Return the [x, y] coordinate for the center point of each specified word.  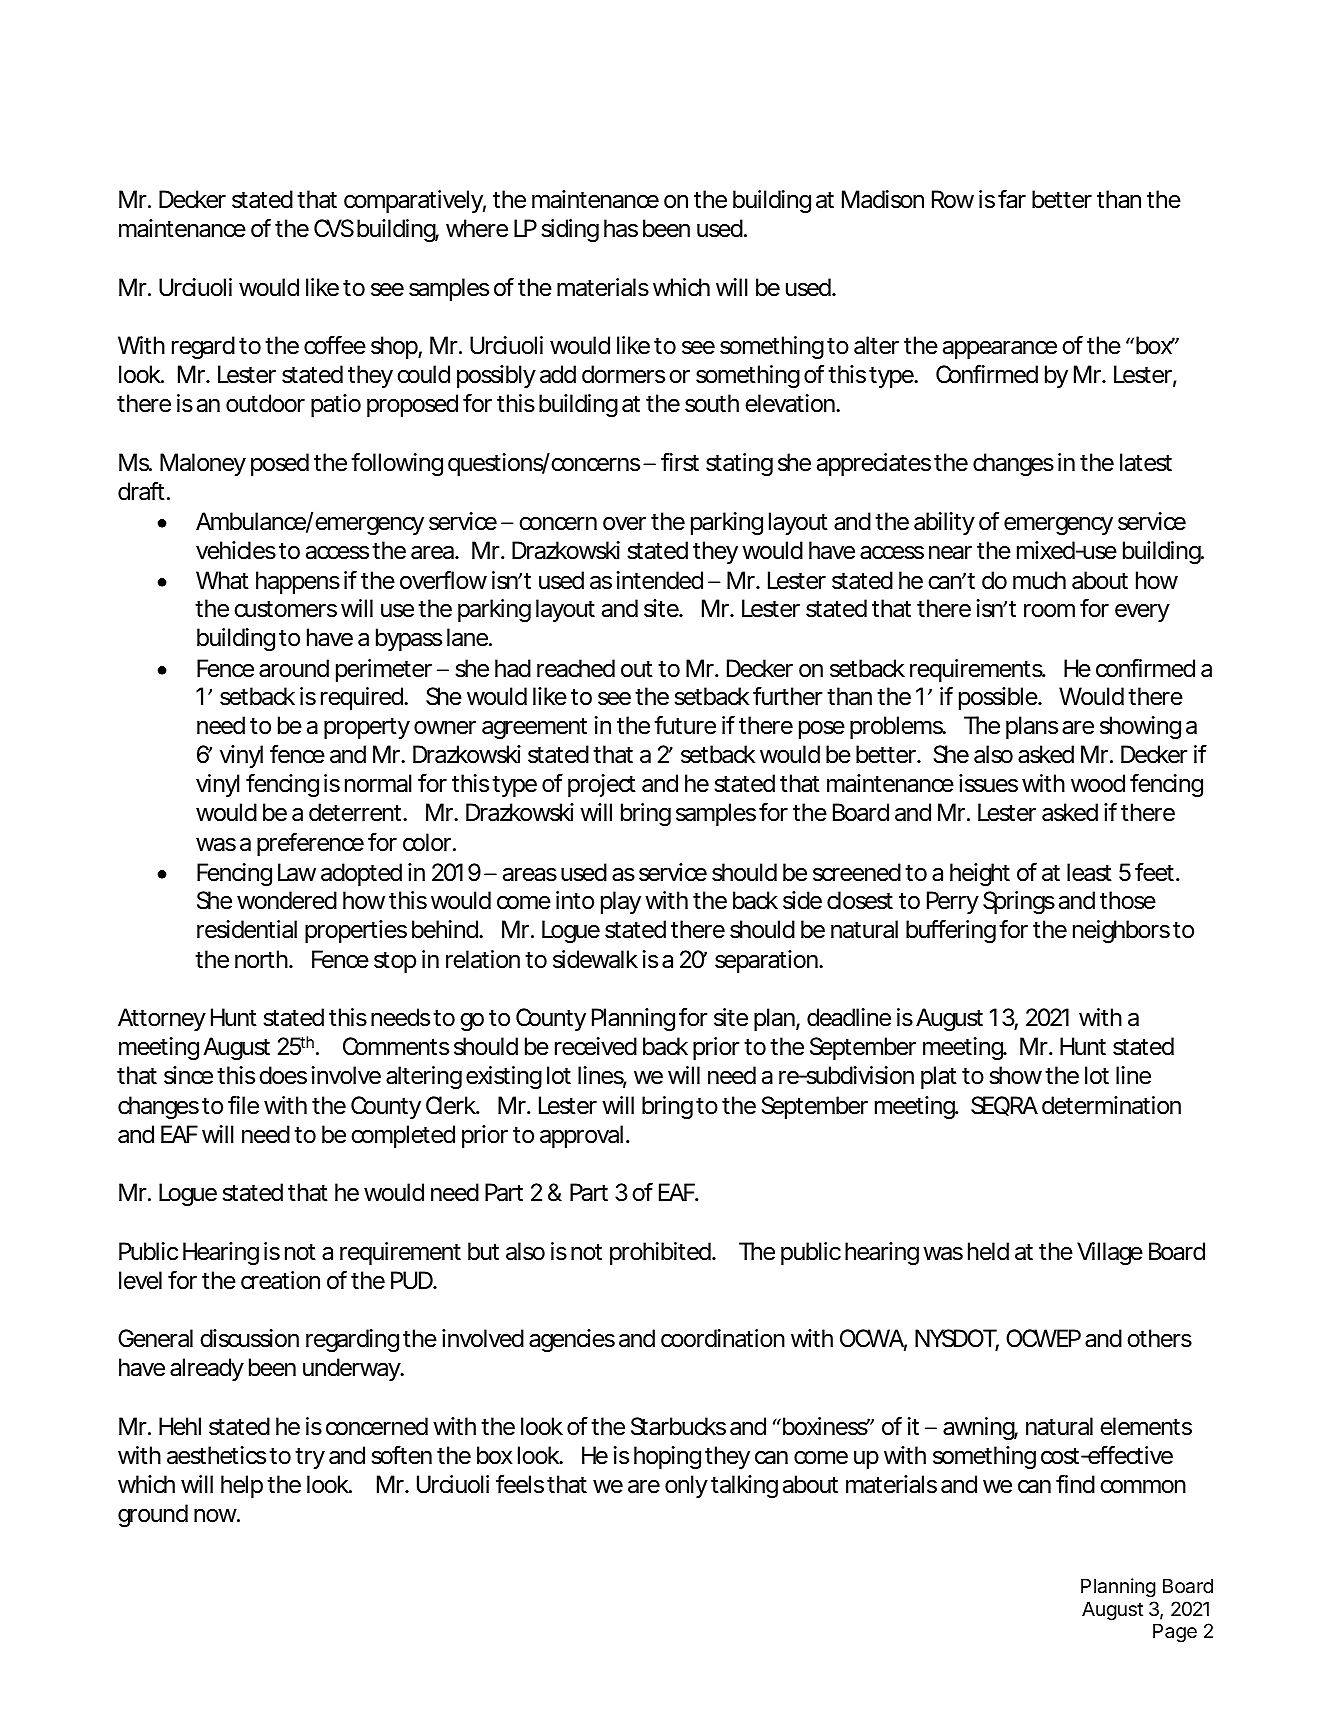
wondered [287, 900]
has [621, 228]
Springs [1019, 902]
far [1012, 199]
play [621, 902]
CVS [334, 228]
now [217, 1516]
